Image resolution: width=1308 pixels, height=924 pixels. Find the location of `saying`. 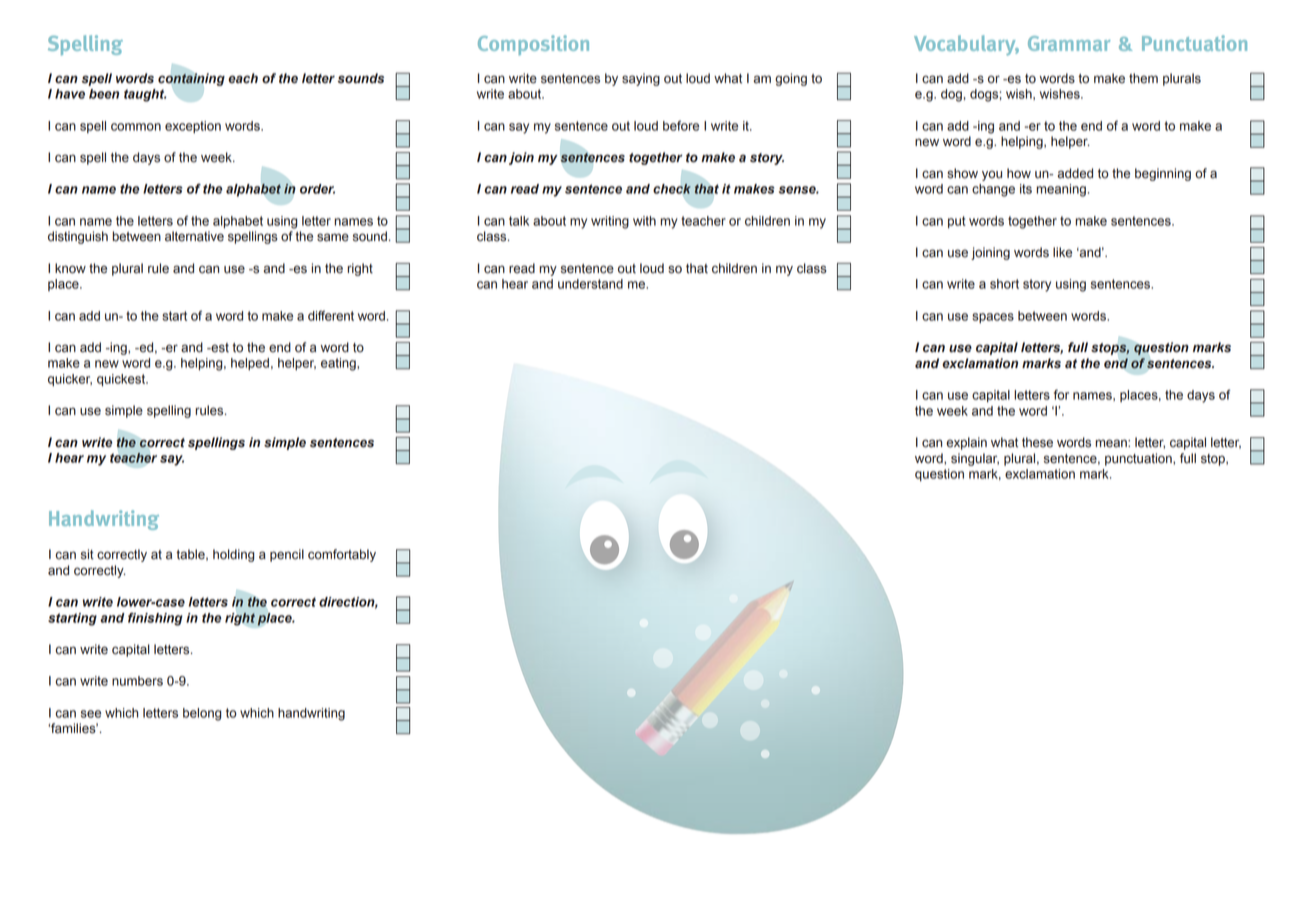

saying is located at coordinates (641, 79).
